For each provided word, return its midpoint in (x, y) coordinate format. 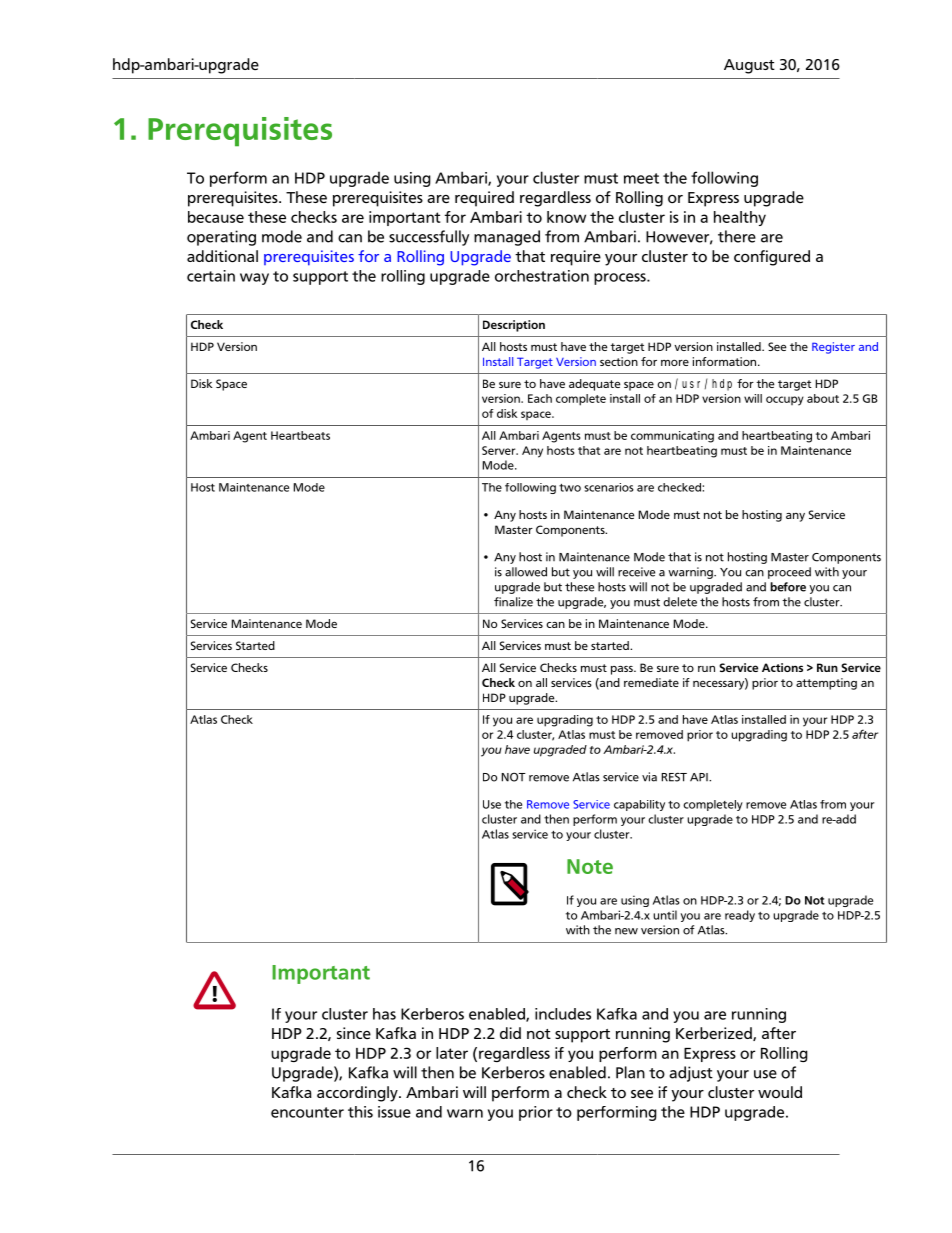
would (780, 1092)
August (749, 66)
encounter (307, 1112)
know (566, 217)
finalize (513, 602)
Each (540, 398)
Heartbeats (300, 435)
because (216, 217)
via (649, 777)
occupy (785, 401)
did (510, 1033)
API (700, 777)
